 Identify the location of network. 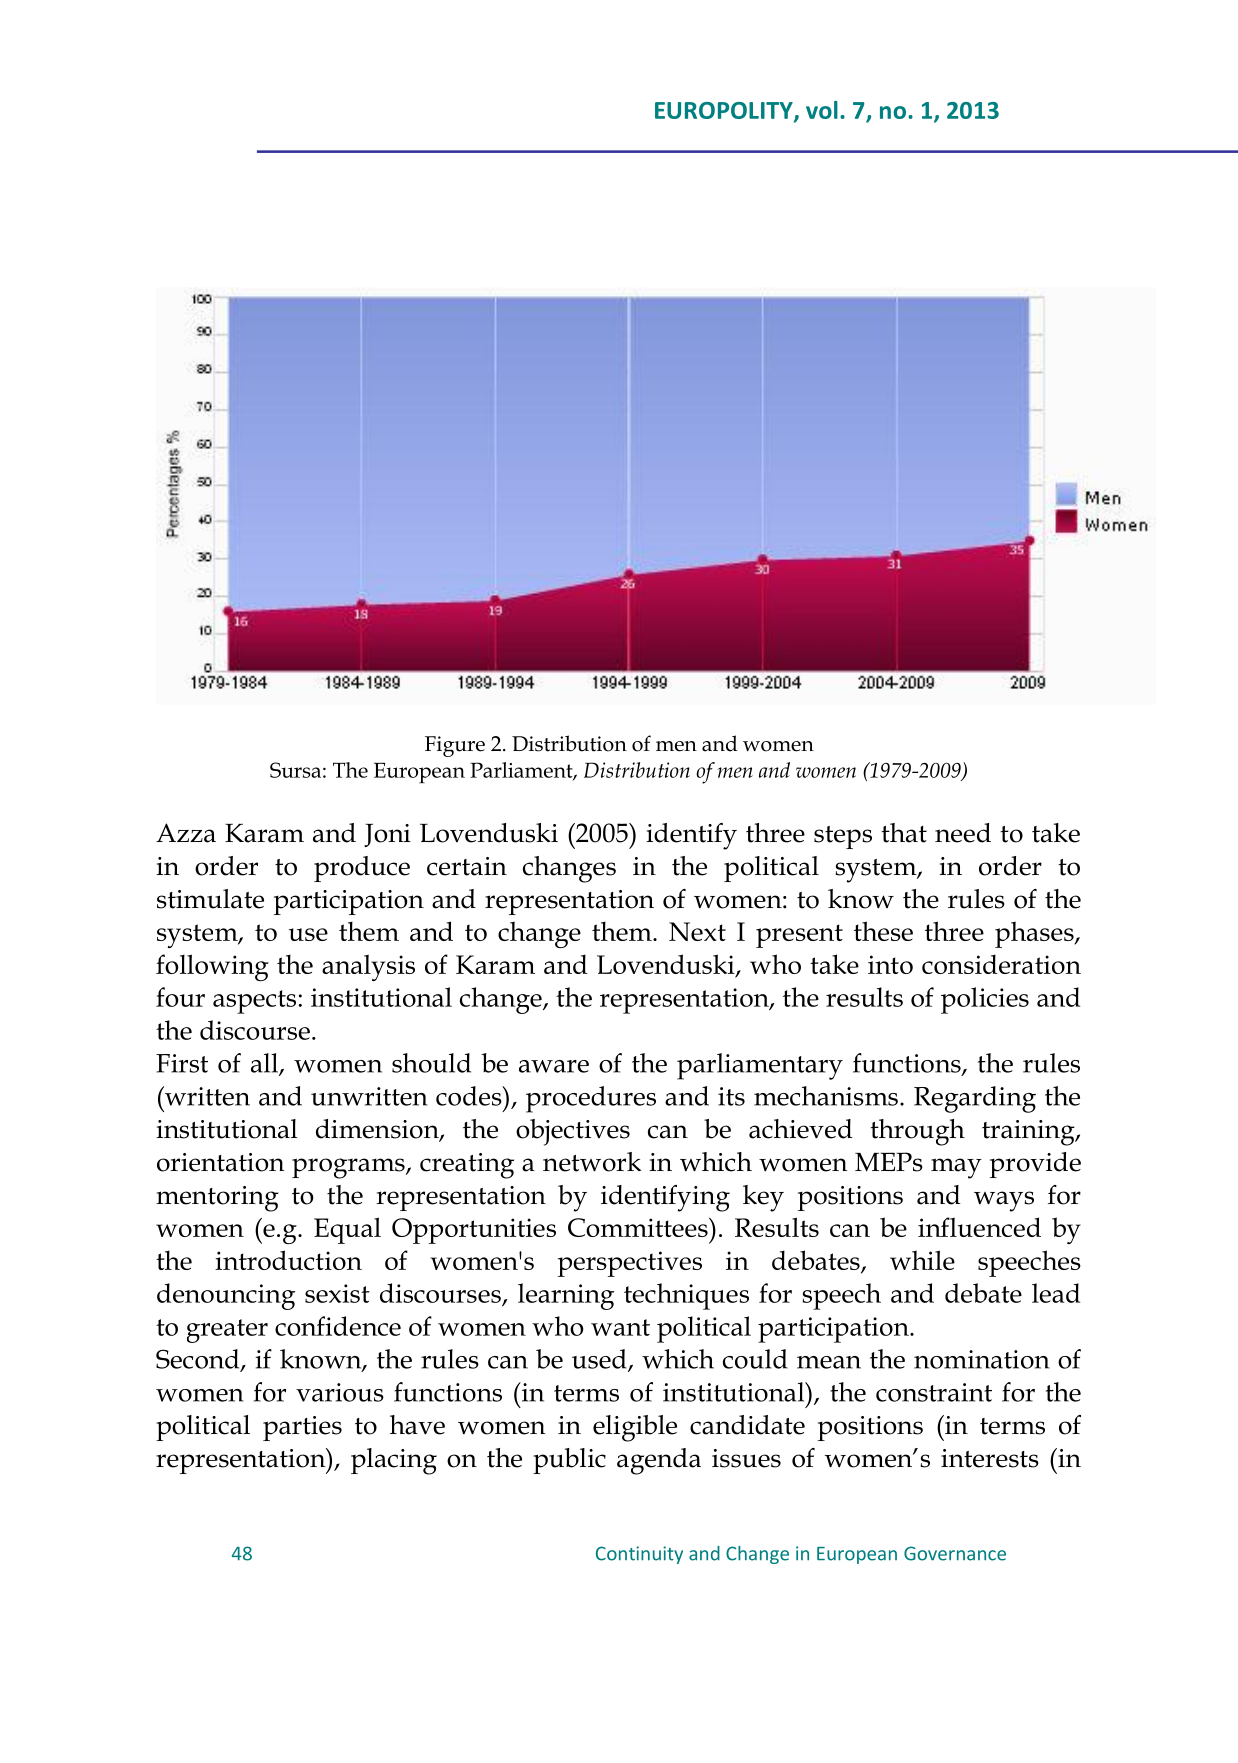
(592, 1162).
